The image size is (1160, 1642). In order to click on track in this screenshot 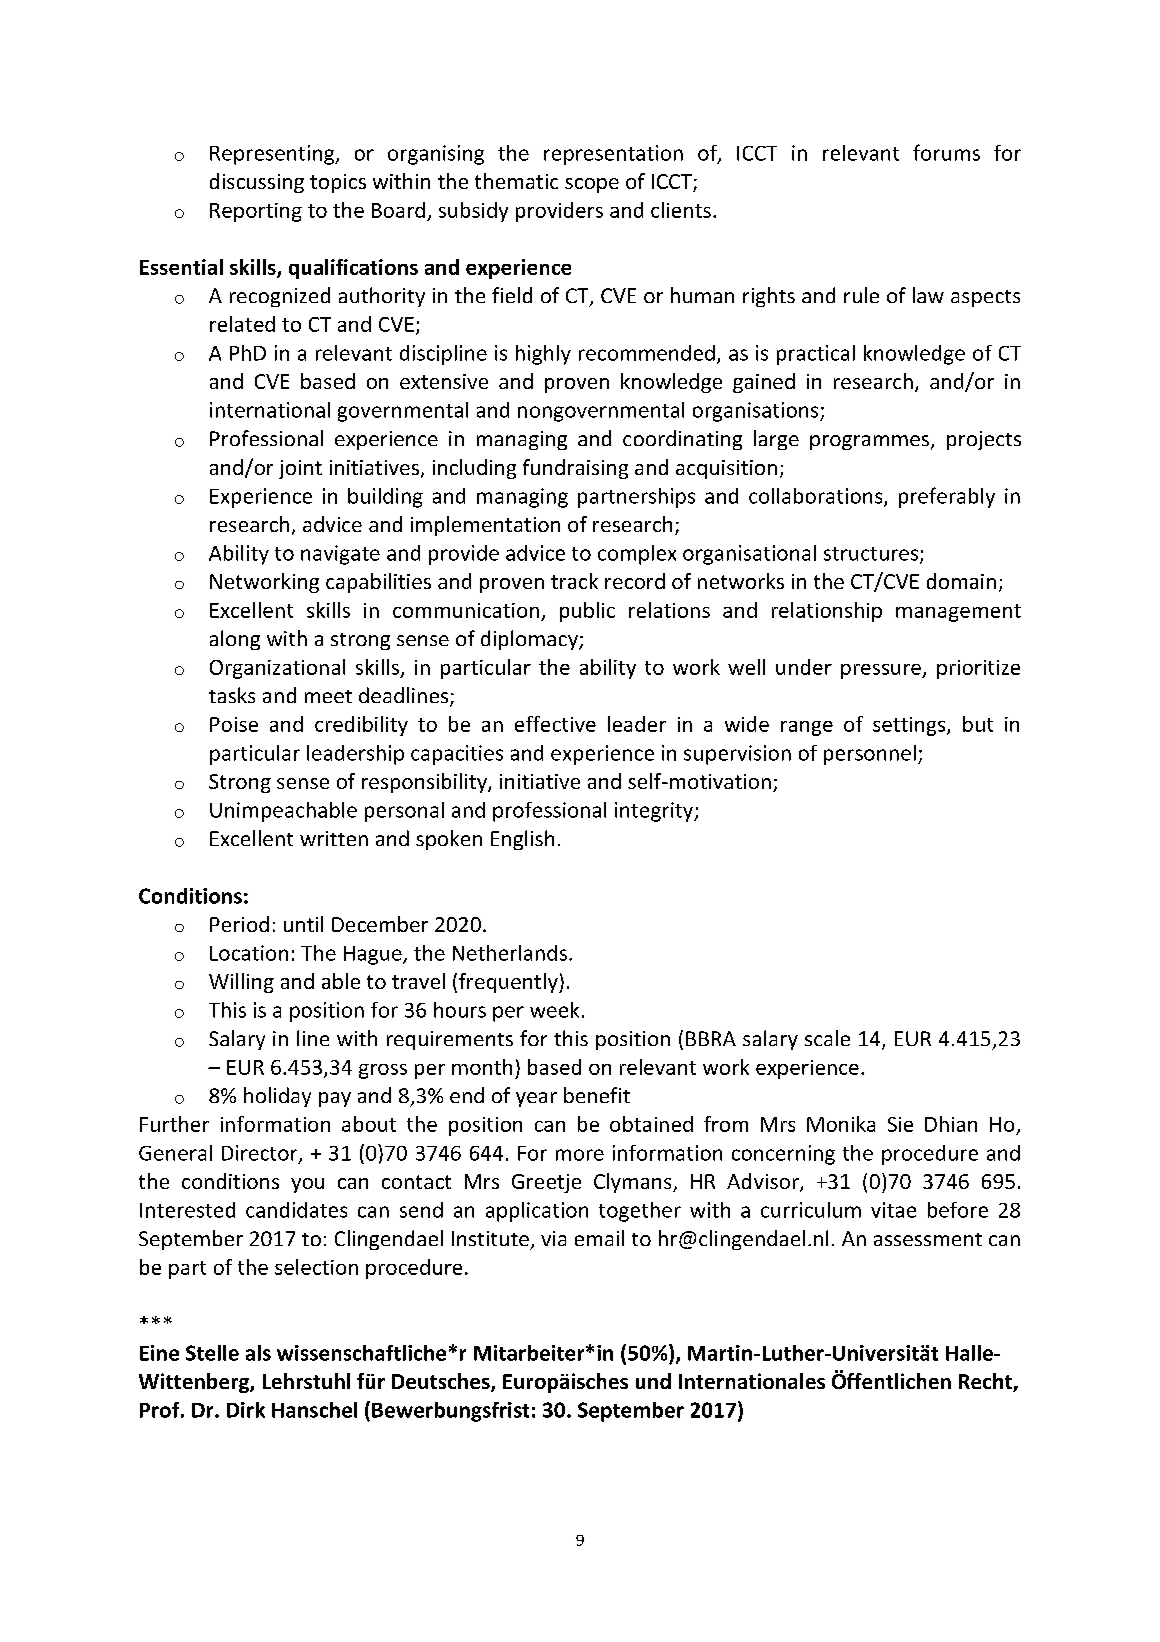, I will do `click(574, 581)`.
